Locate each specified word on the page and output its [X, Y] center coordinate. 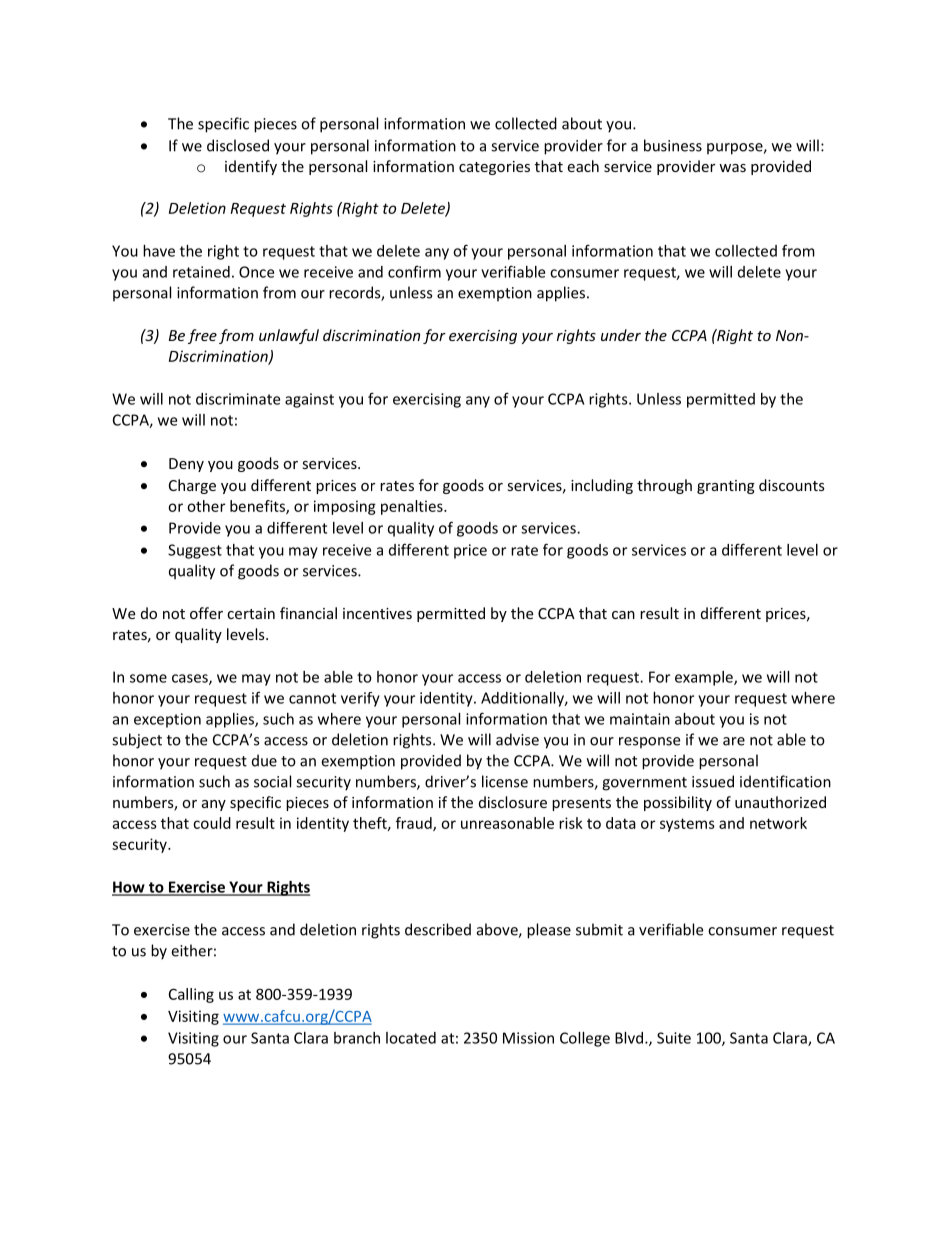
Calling [191, 995]
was [732, 168]
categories [494, 168]
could [212, 823]
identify [251, 167]
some [148, 678]
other [206, 506]
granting [726, 487]
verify [360, 699]
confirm [414, 271]
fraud [415, 824]
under [621, 335]
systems [687, 825]
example [705, 678]
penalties [413, 507]
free [202, 336]
